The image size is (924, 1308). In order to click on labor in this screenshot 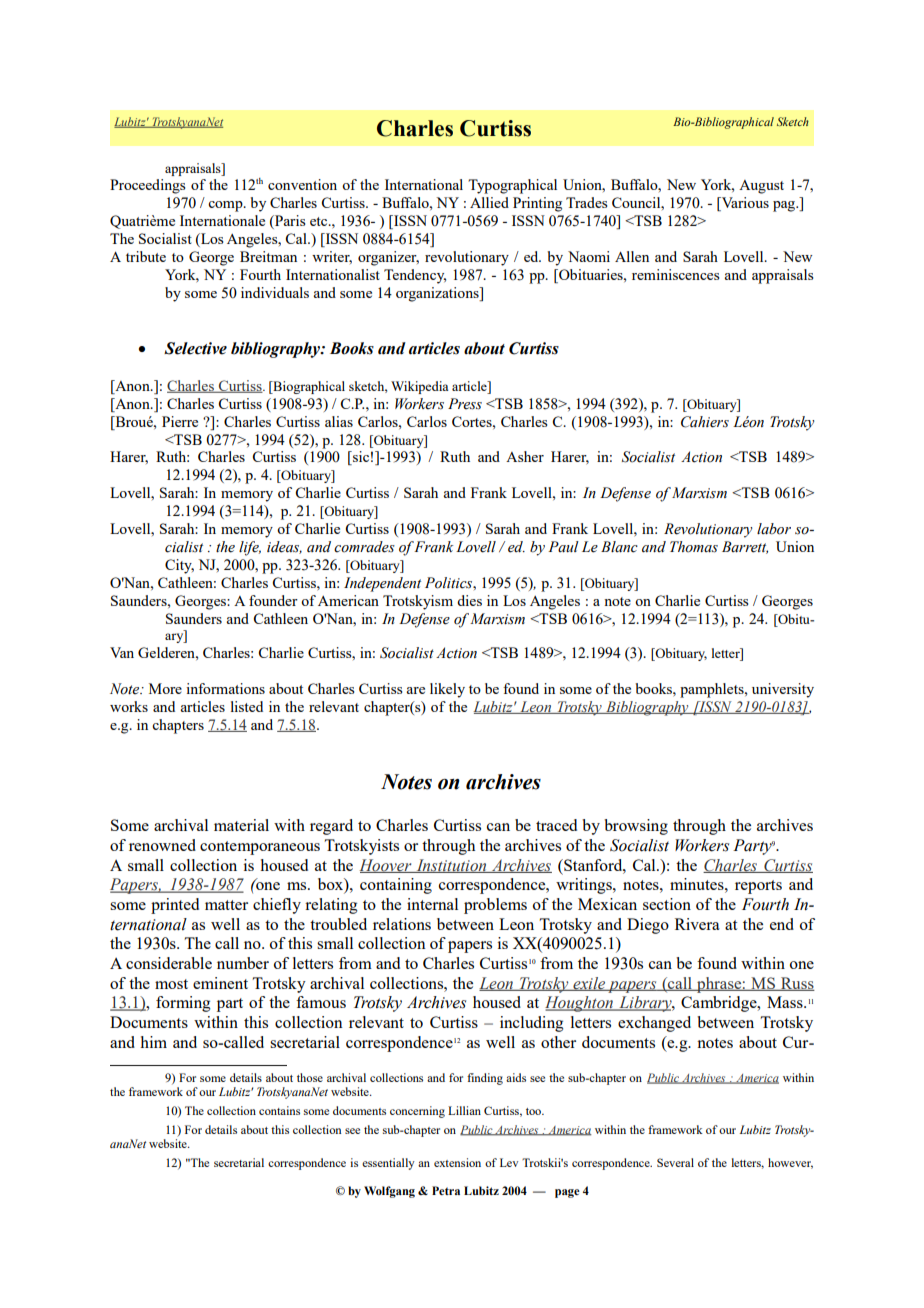, I will do `click(774, 529)`.
